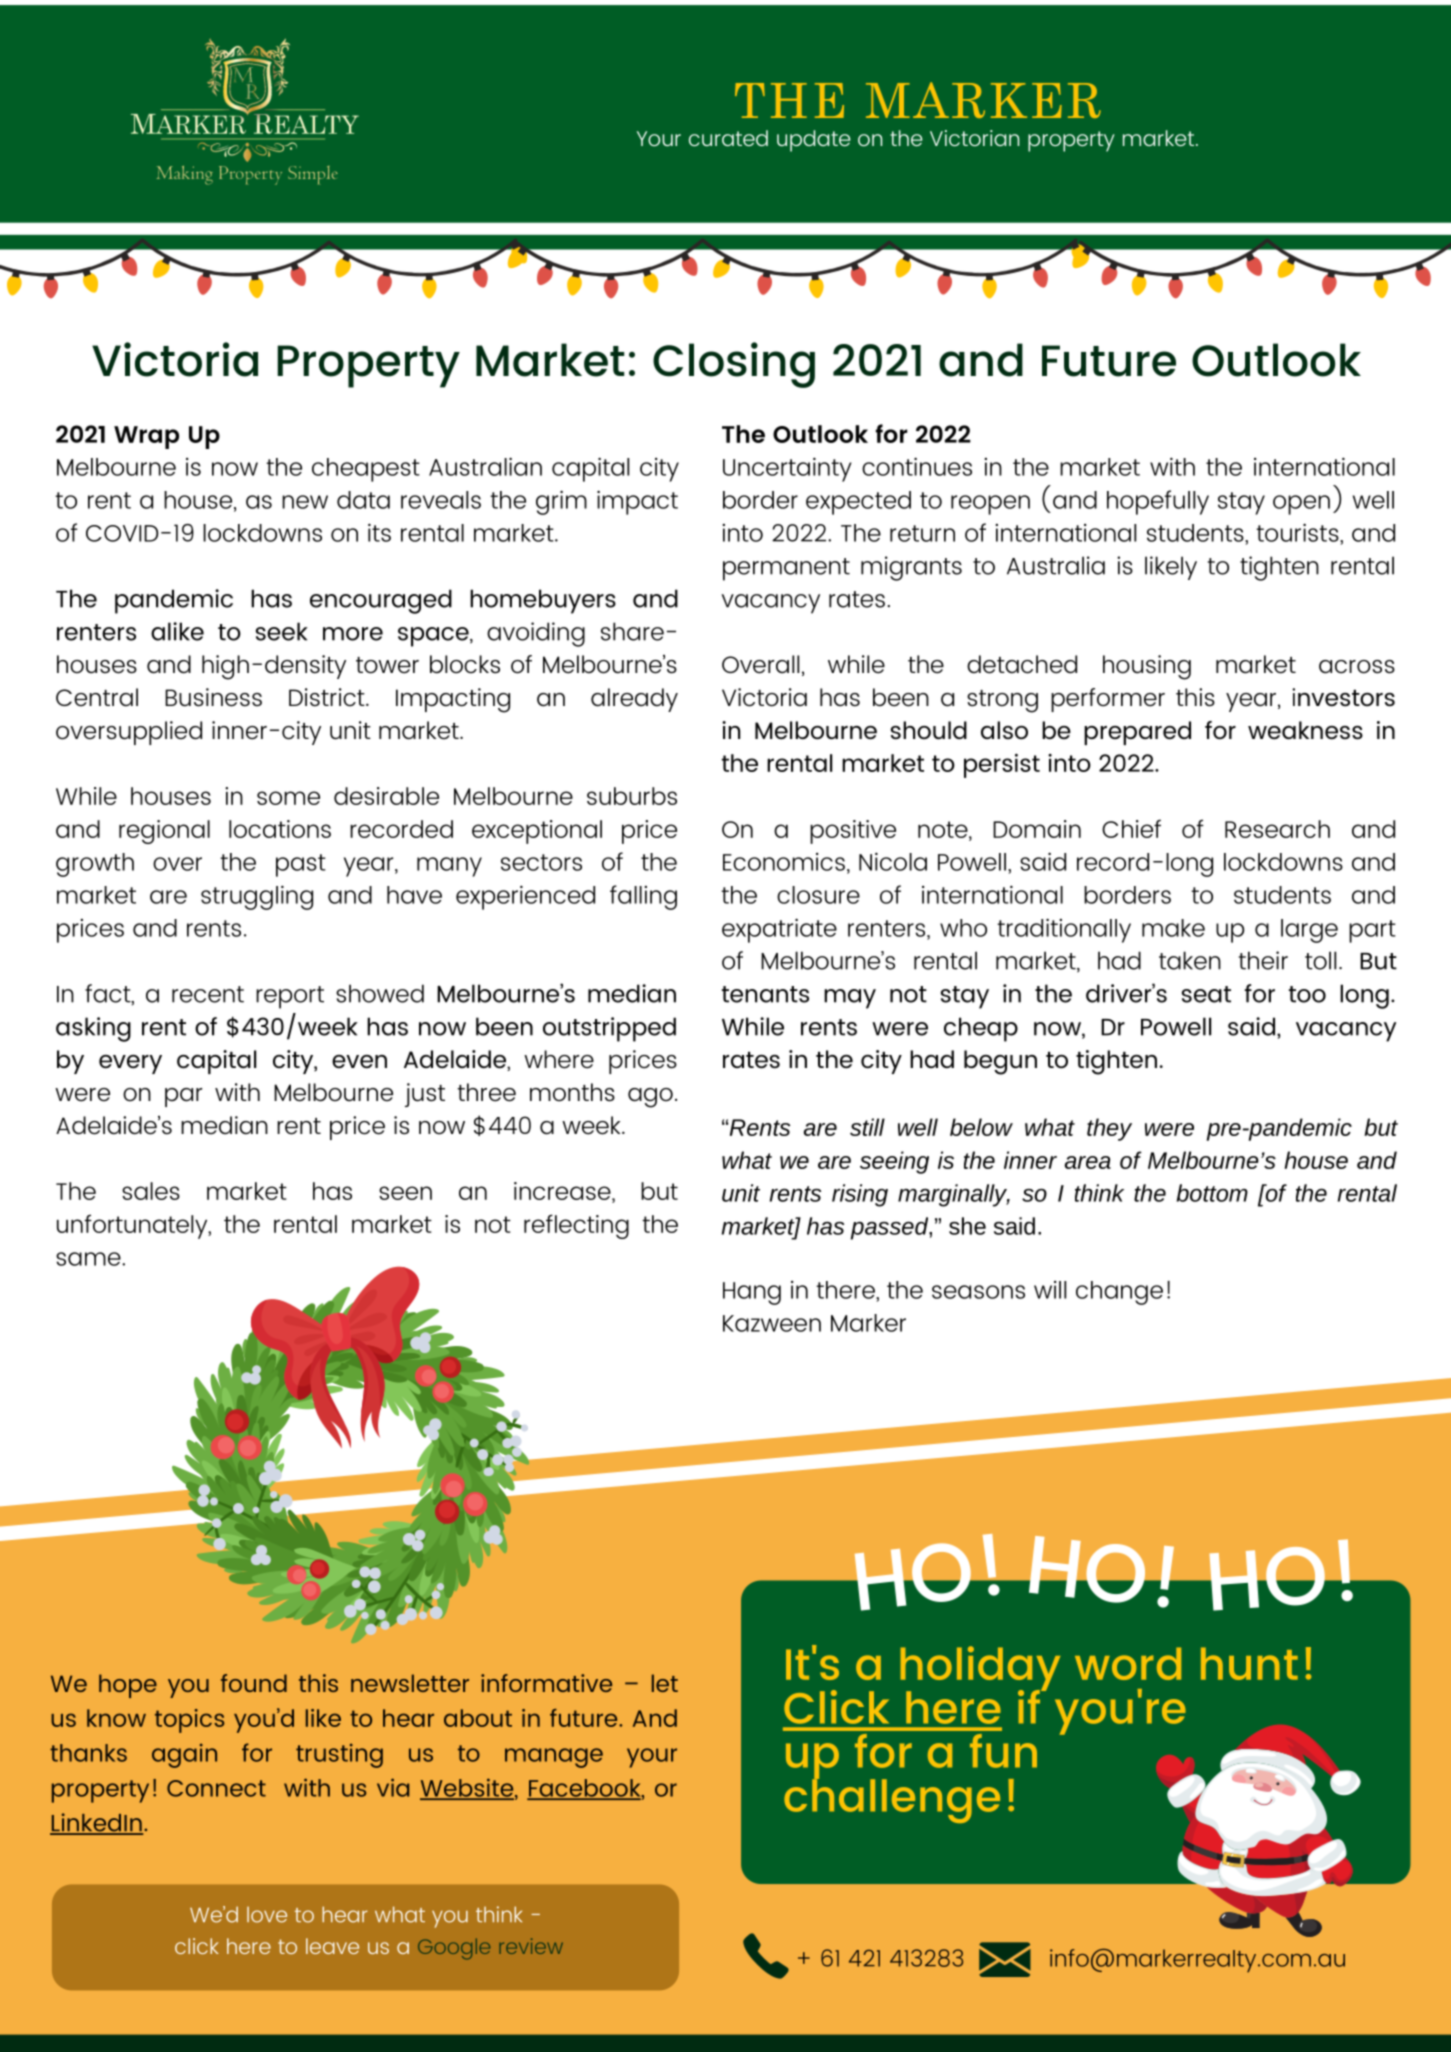  I want to click on reflecting, so click(576, 1226).
